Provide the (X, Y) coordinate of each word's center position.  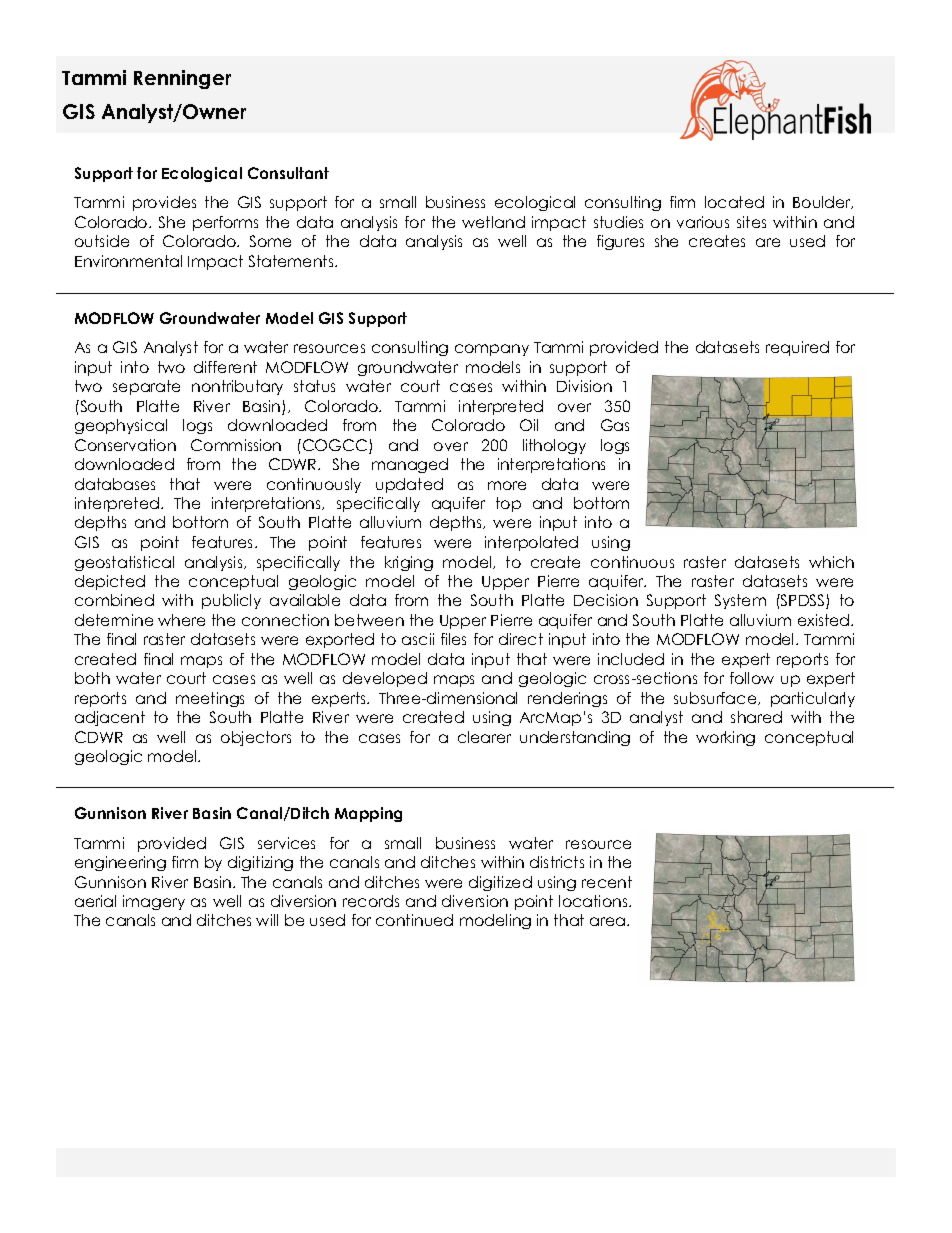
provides (164, 203)
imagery (154, 902)
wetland (493, 222)
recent (607, 882)
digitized (500, 883)
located (734, 202)
